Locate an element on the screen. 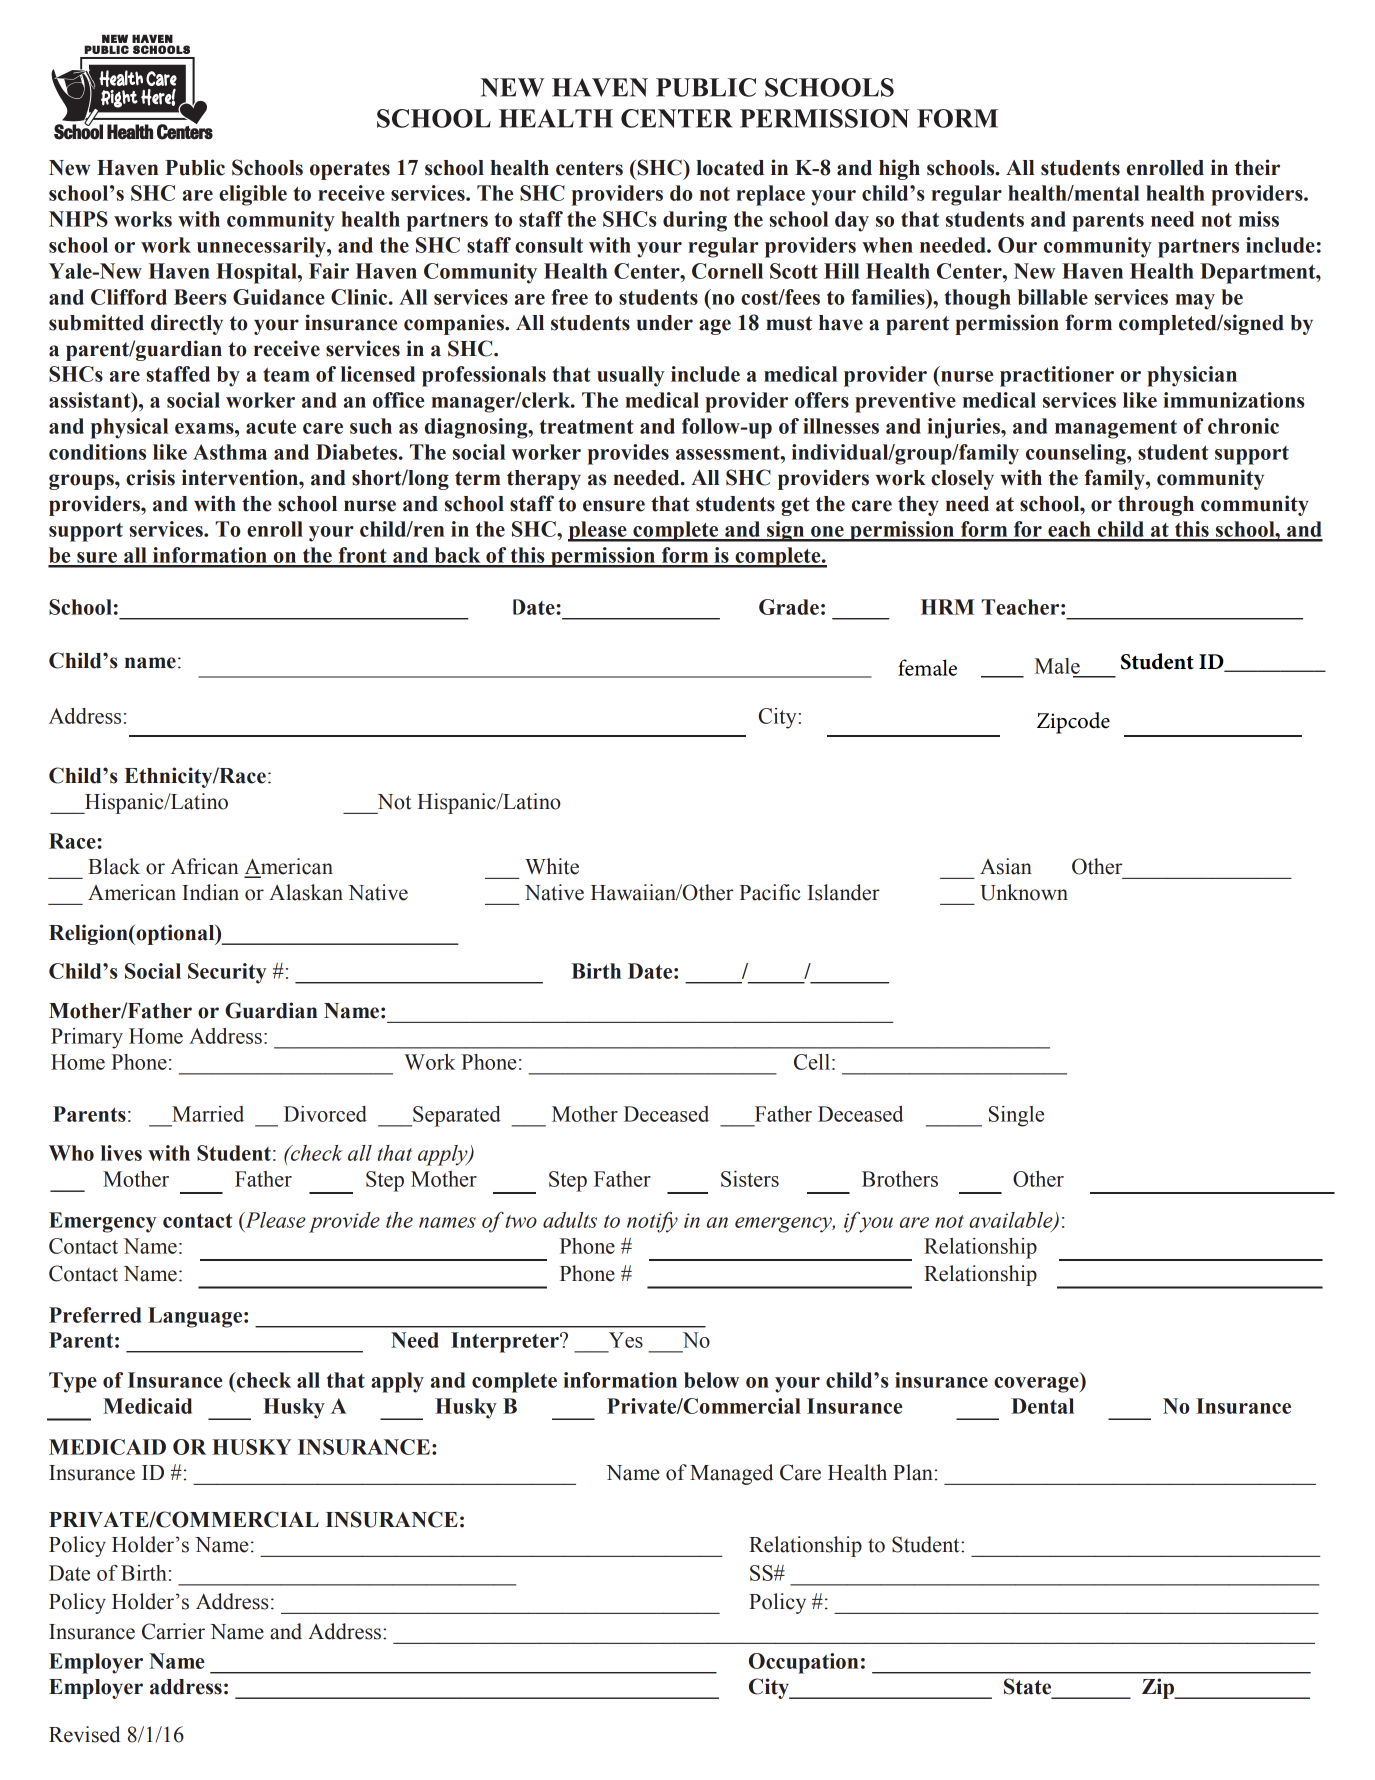 The image size is (1375, 1780). Dental is located at coordinates (1042, 1406).
